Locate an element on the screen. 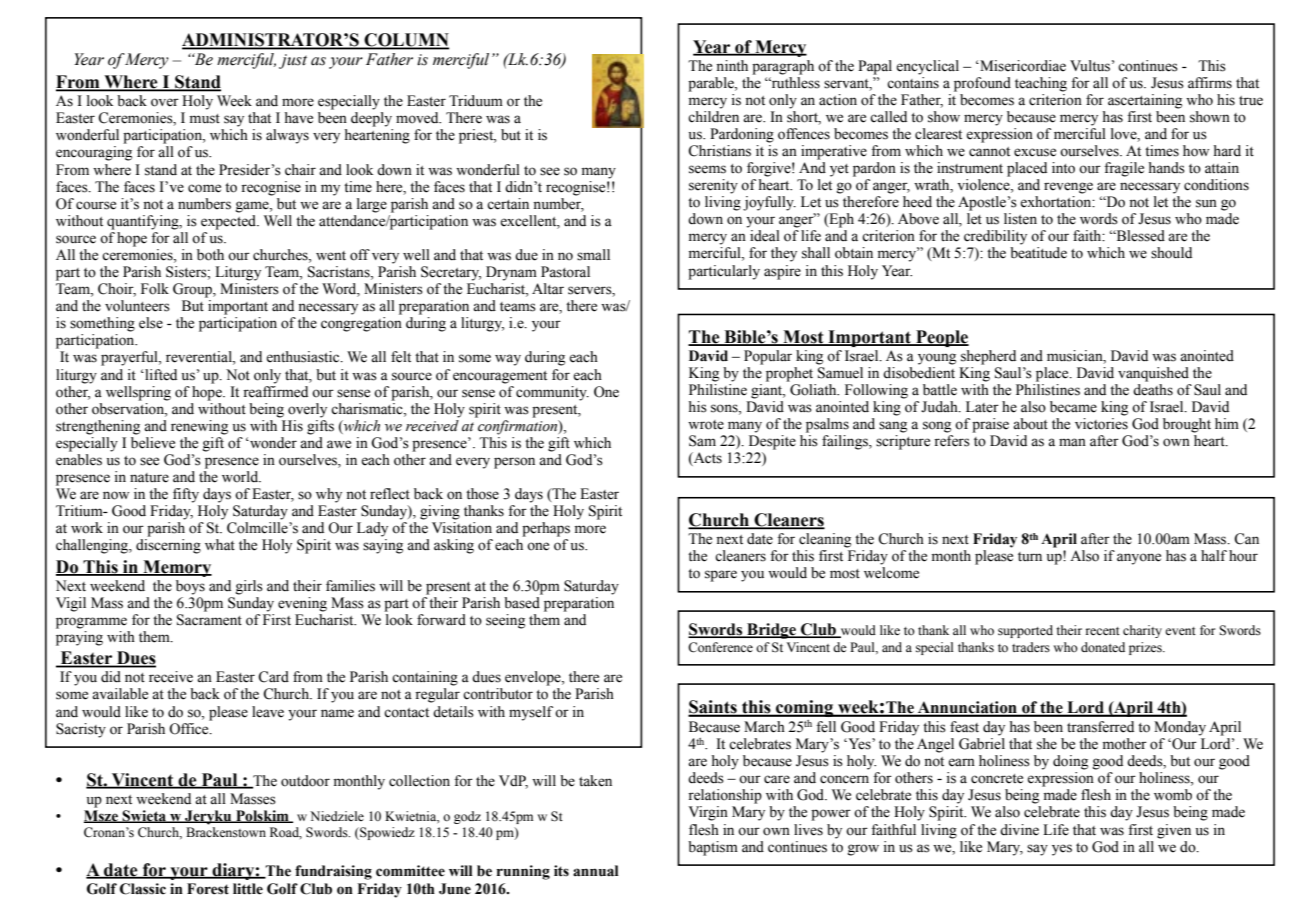 The width and height of the screenshot is (1308, 924). ninth is located at coordinates (732, 65).
